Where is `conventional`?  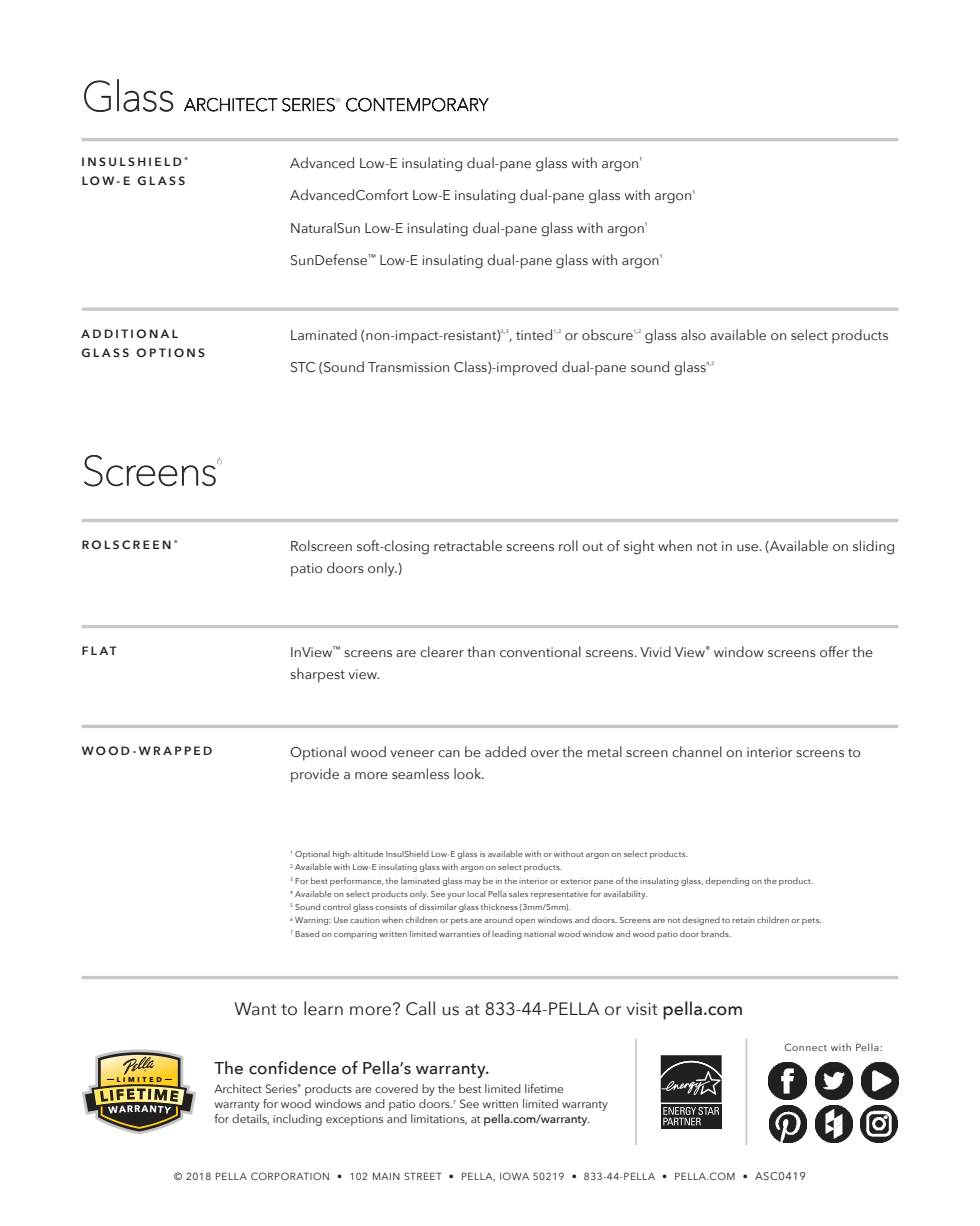 conventional is located at coordinates (540, 652).
